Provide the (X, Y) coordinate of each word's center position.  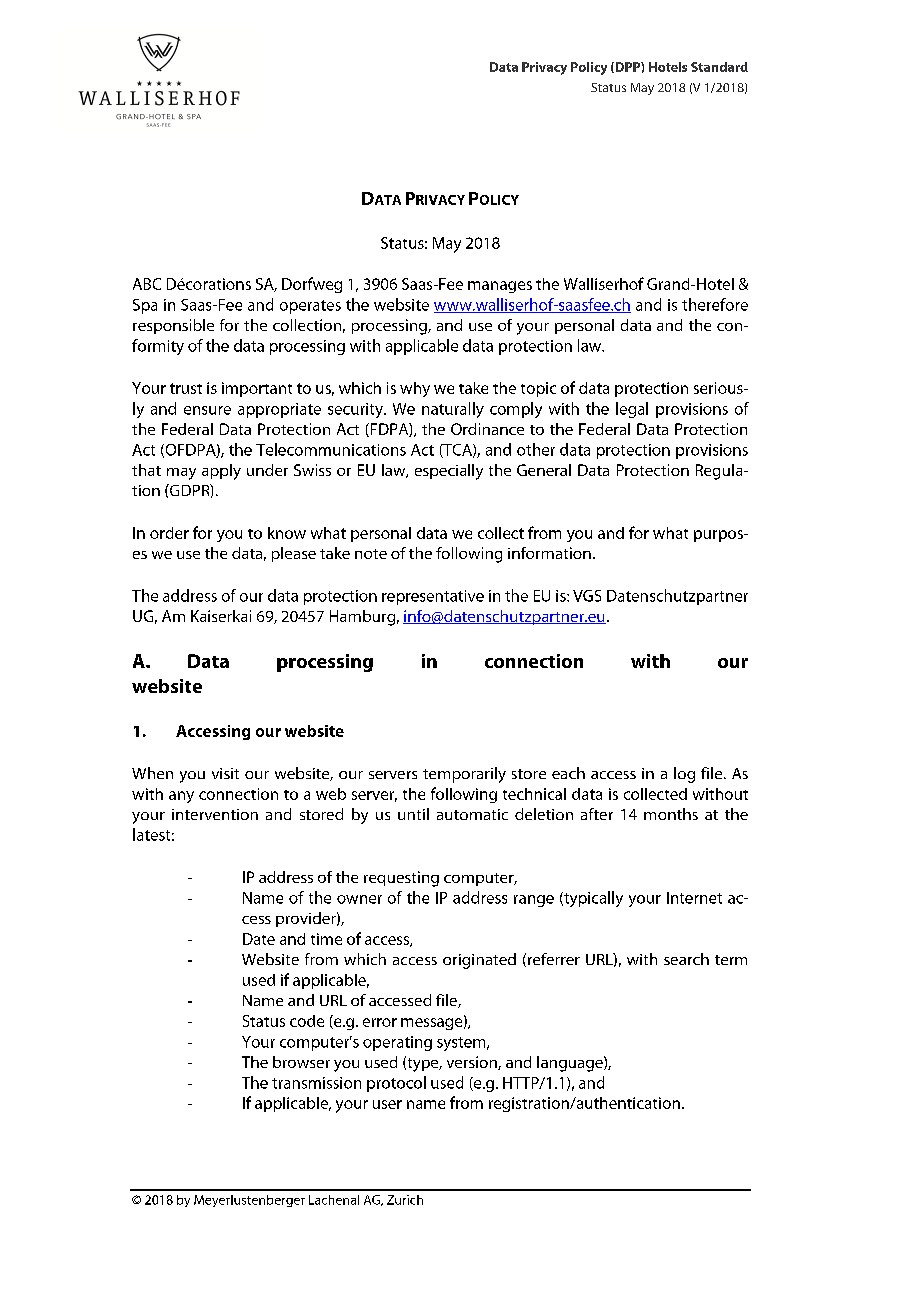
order (169, 533)
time (326, 939)
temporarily (464, 775)
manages (500, 287)
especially (449, 472)
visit (225, 773)
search (686, 959)
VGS (587, 596)
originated (479, 961)
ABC (147, 284)
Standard (719, 67)
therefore (715, 304)
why (415, 389)
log (684, 775)
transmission (316, 1083)
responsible (173, 326)
